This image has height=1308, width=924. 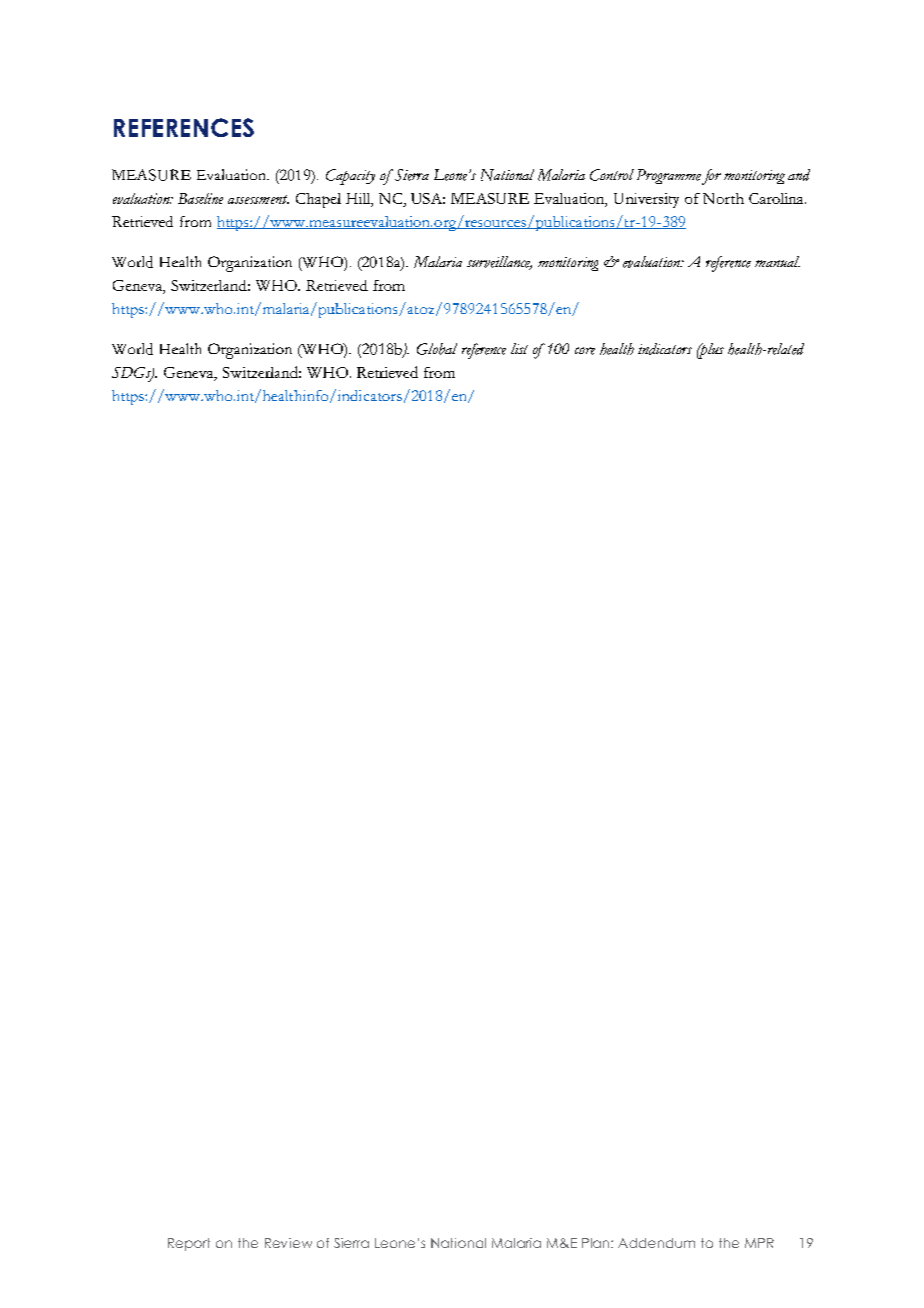 I want to click on Control, so click(x=612, y=175).
